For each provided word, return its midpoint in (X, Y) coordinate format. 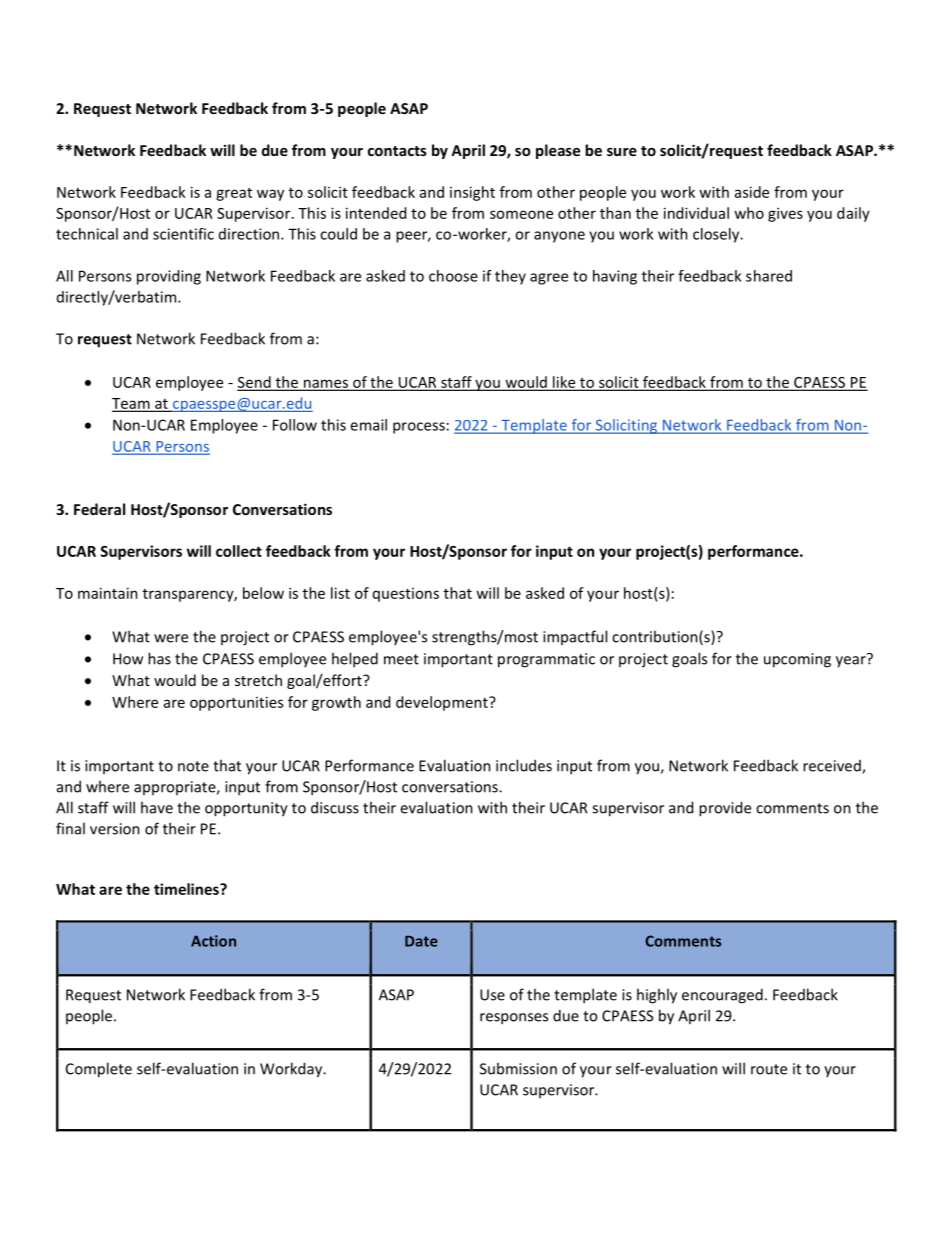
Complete (99, 1070)
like (564, 383)
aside (752, 192)
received (833, 767)
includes (524, 765)
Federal (99, 509)
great (234, 194)
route (769, 1069)
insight (472, 193)
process (419, 428)
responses (514, 1019)
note (193, 766)
